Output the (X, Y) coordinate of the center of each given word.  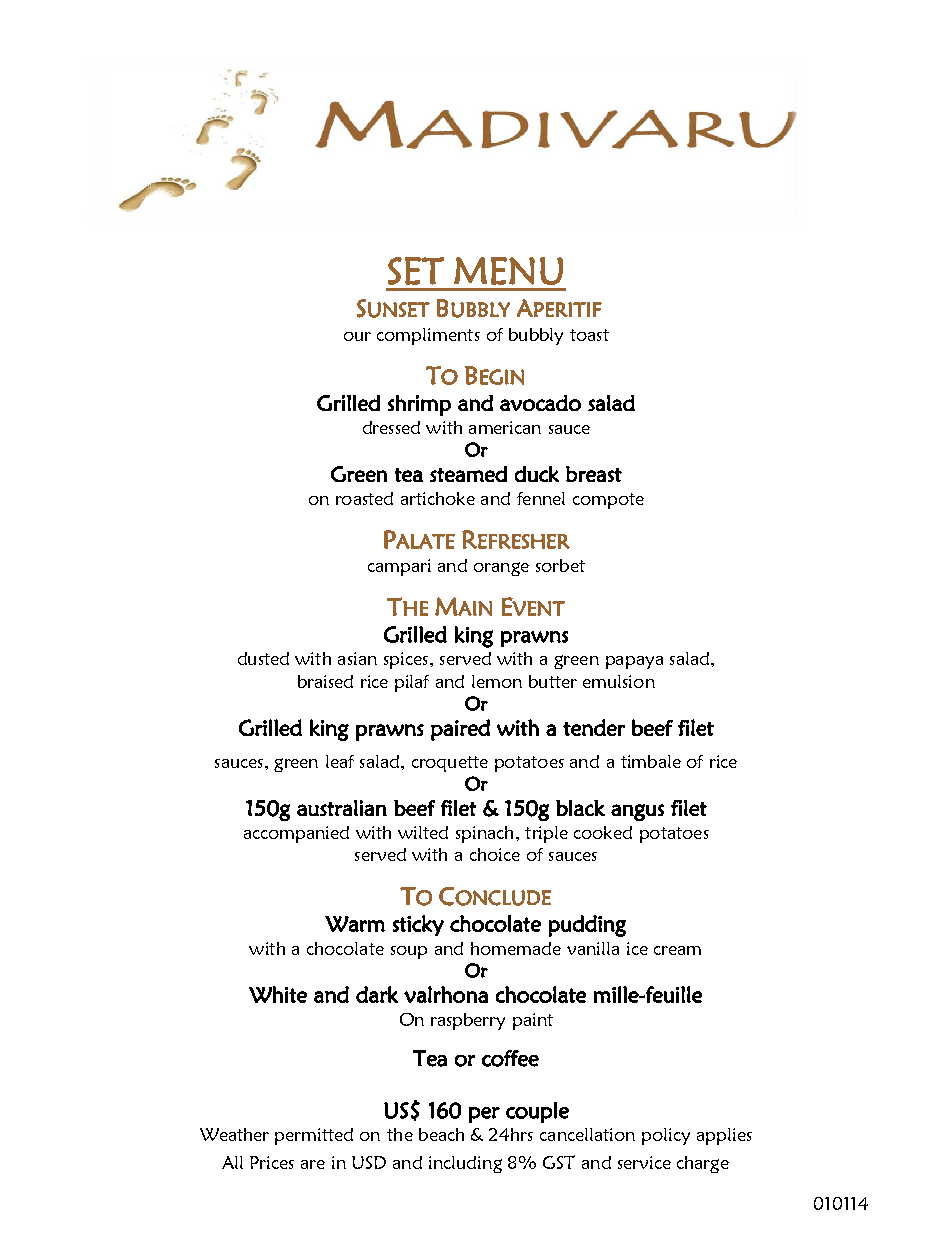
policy (666, 1136)
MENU (508, 271)
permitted (314, 1136)
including (465, 1164)
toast (589, 335)
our (357, 336)
